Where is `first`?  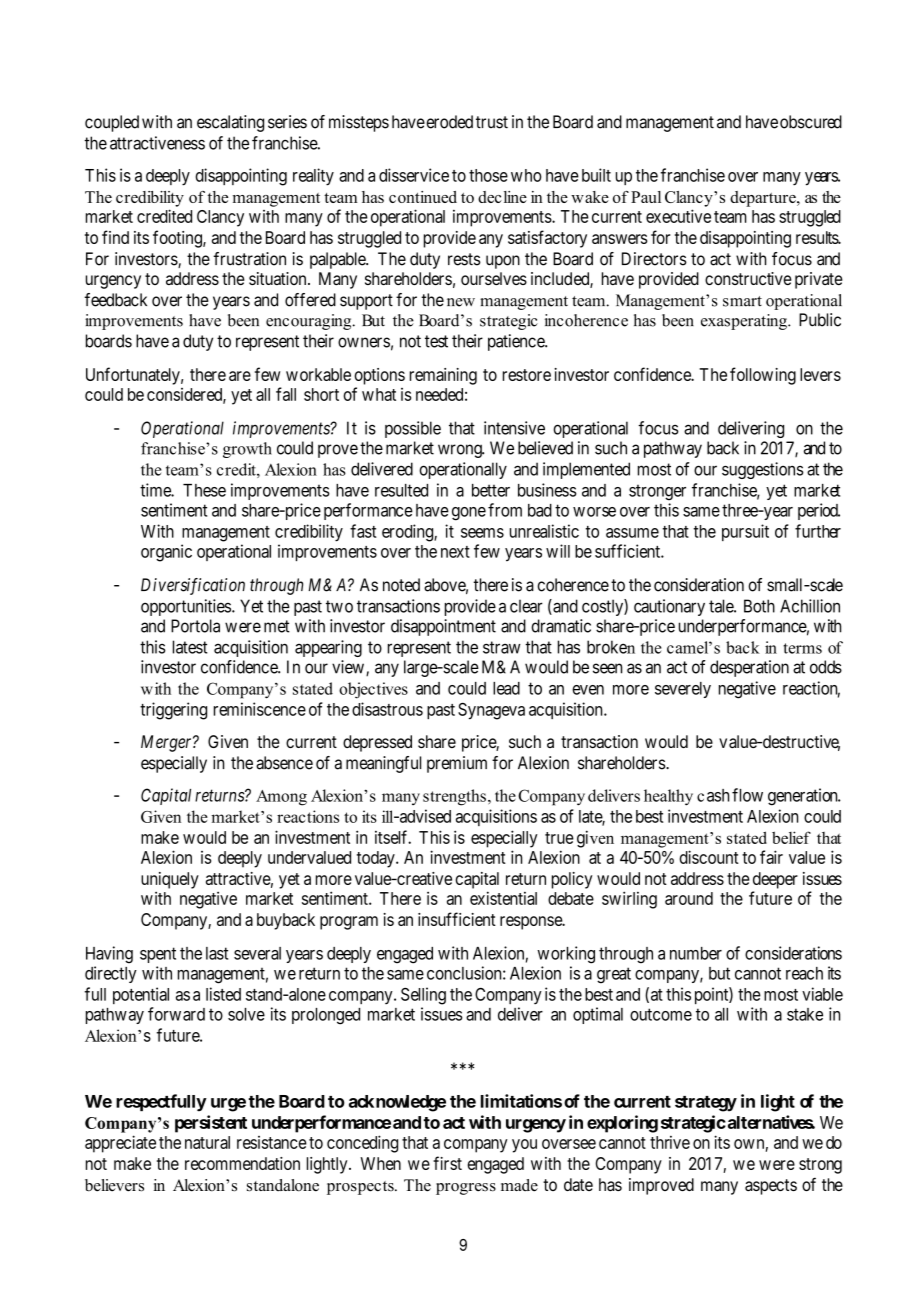 first is located at coordinates (447, 1163).
